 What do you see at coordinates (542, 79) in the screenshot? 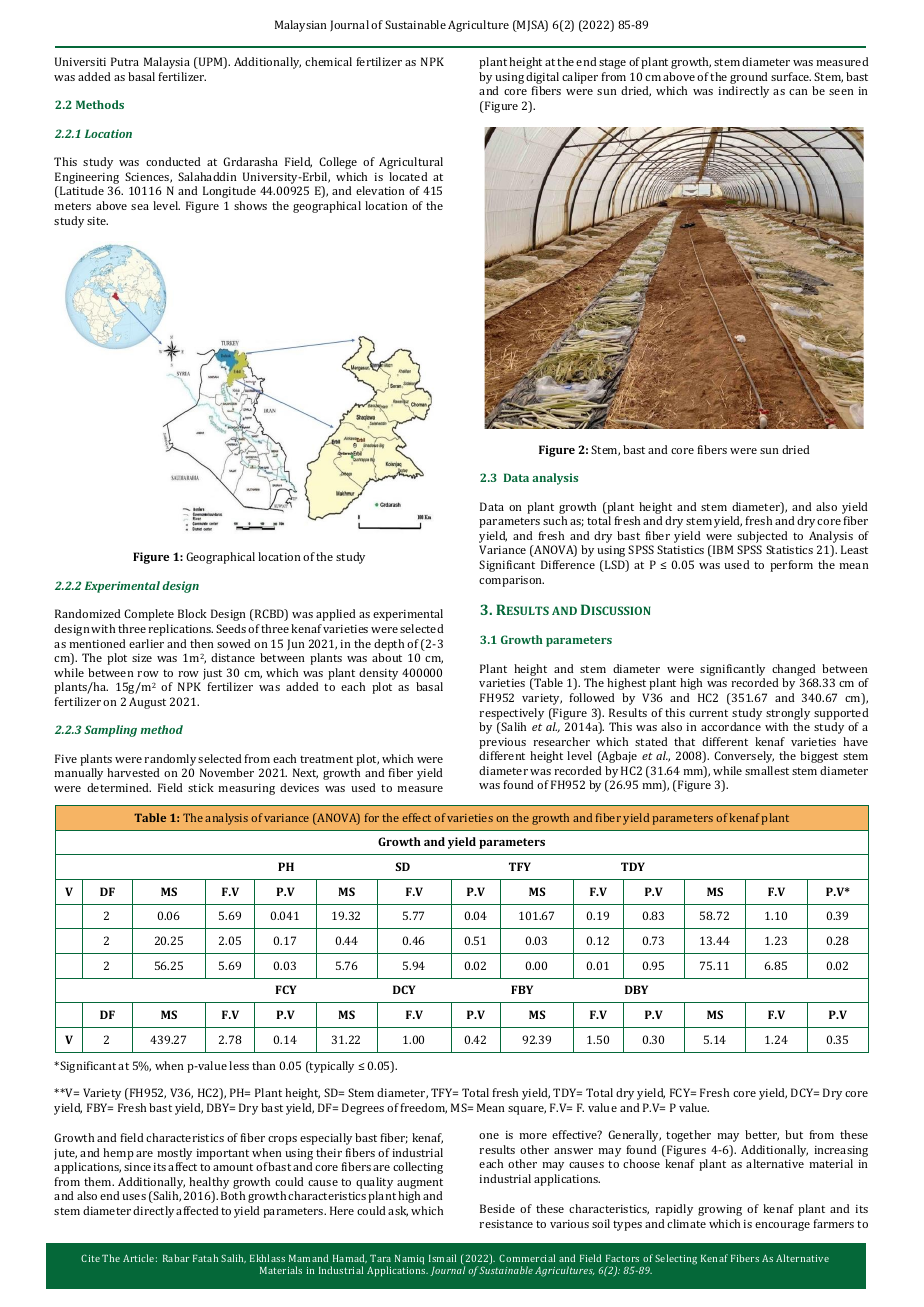
I see `digital` at bounding box center [542, 79].
